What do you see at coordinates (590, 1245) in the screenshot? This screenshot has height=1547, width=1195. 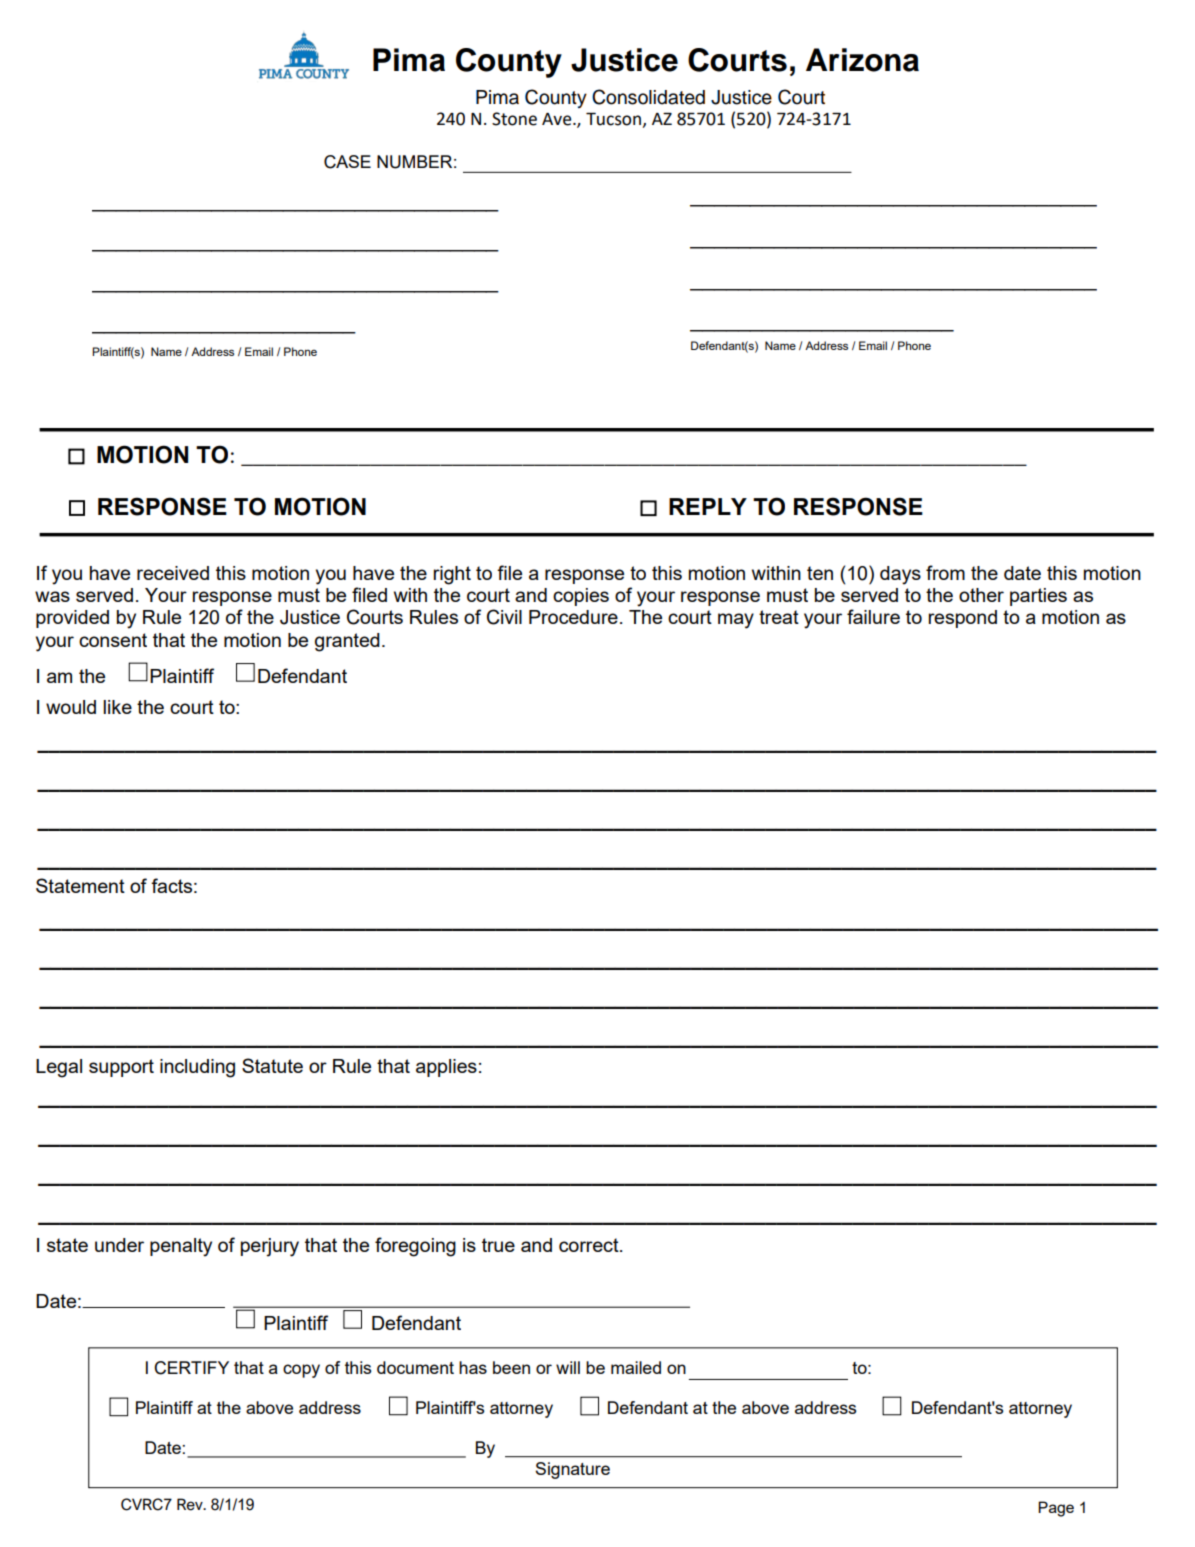 I see `correct` at bounding box center [590, 1245].
